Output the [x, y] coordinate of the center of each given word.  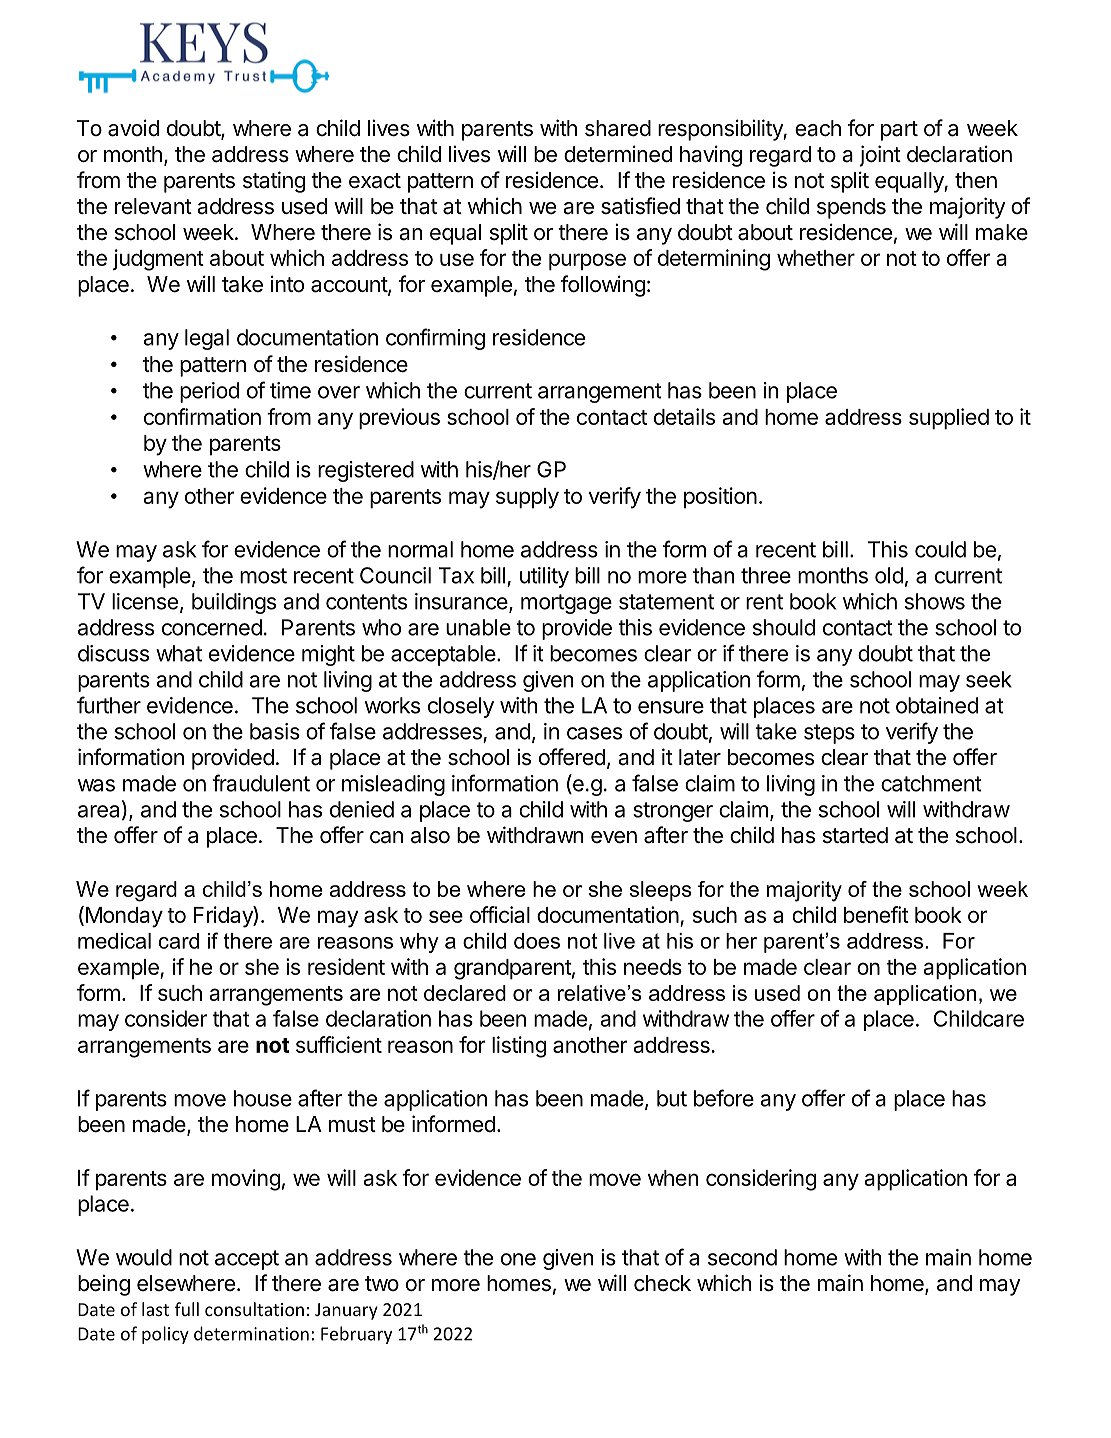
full [187, 1309]
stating [274, 182]
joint [880, 156]
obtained [937, 705]
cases [594, 733]
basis [275, 731]
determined [618, 154]
